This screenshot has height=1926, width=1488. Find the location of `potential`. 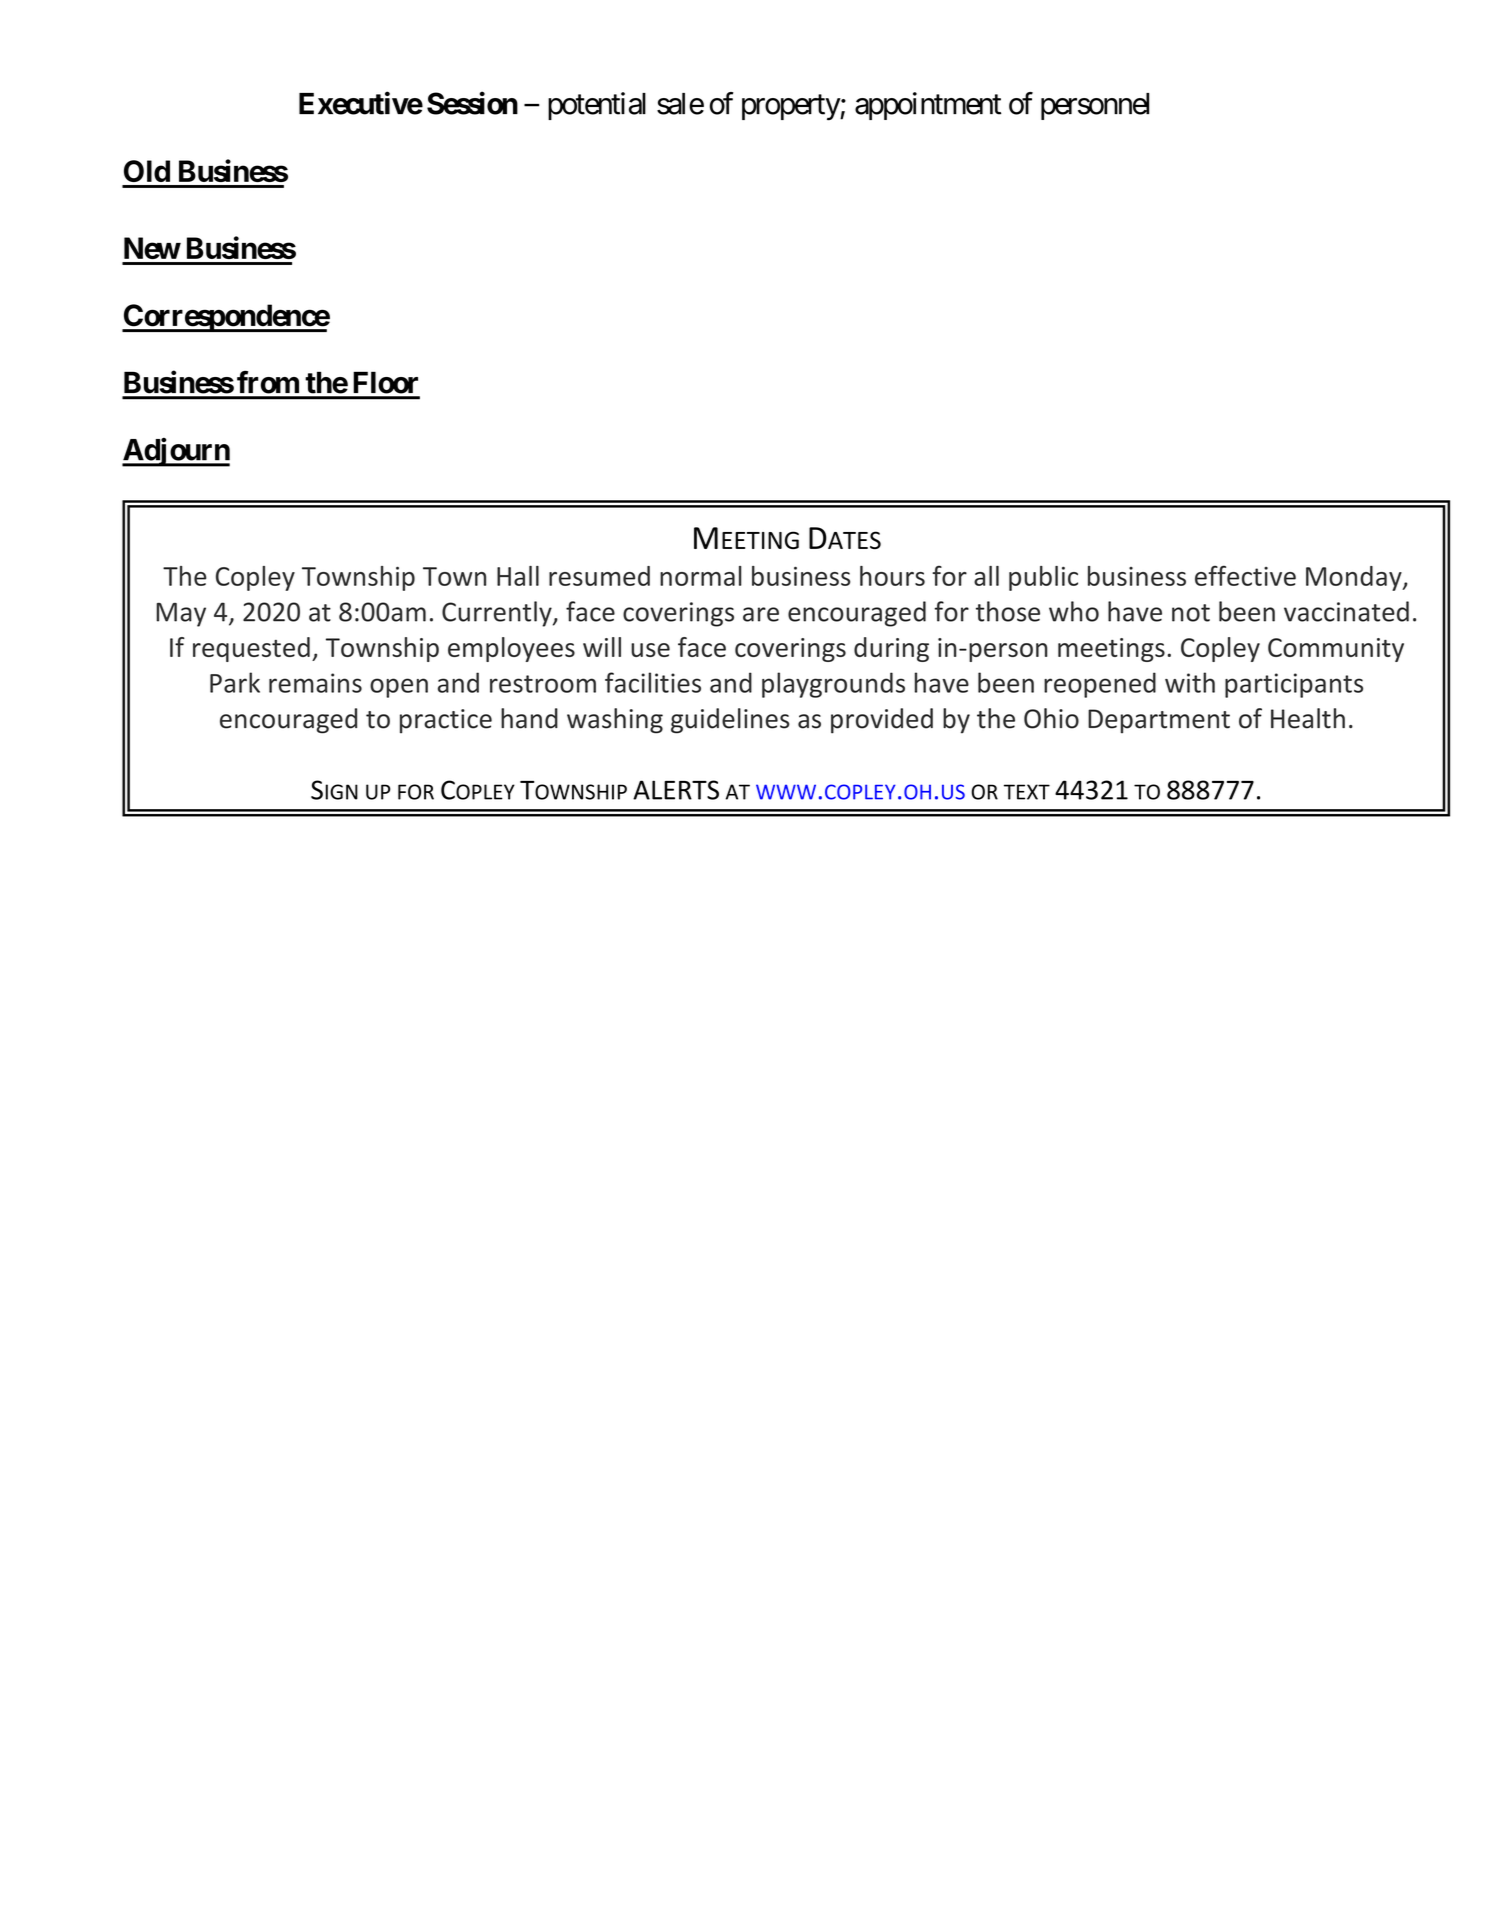

potential is located at coordinates (597, 106).
